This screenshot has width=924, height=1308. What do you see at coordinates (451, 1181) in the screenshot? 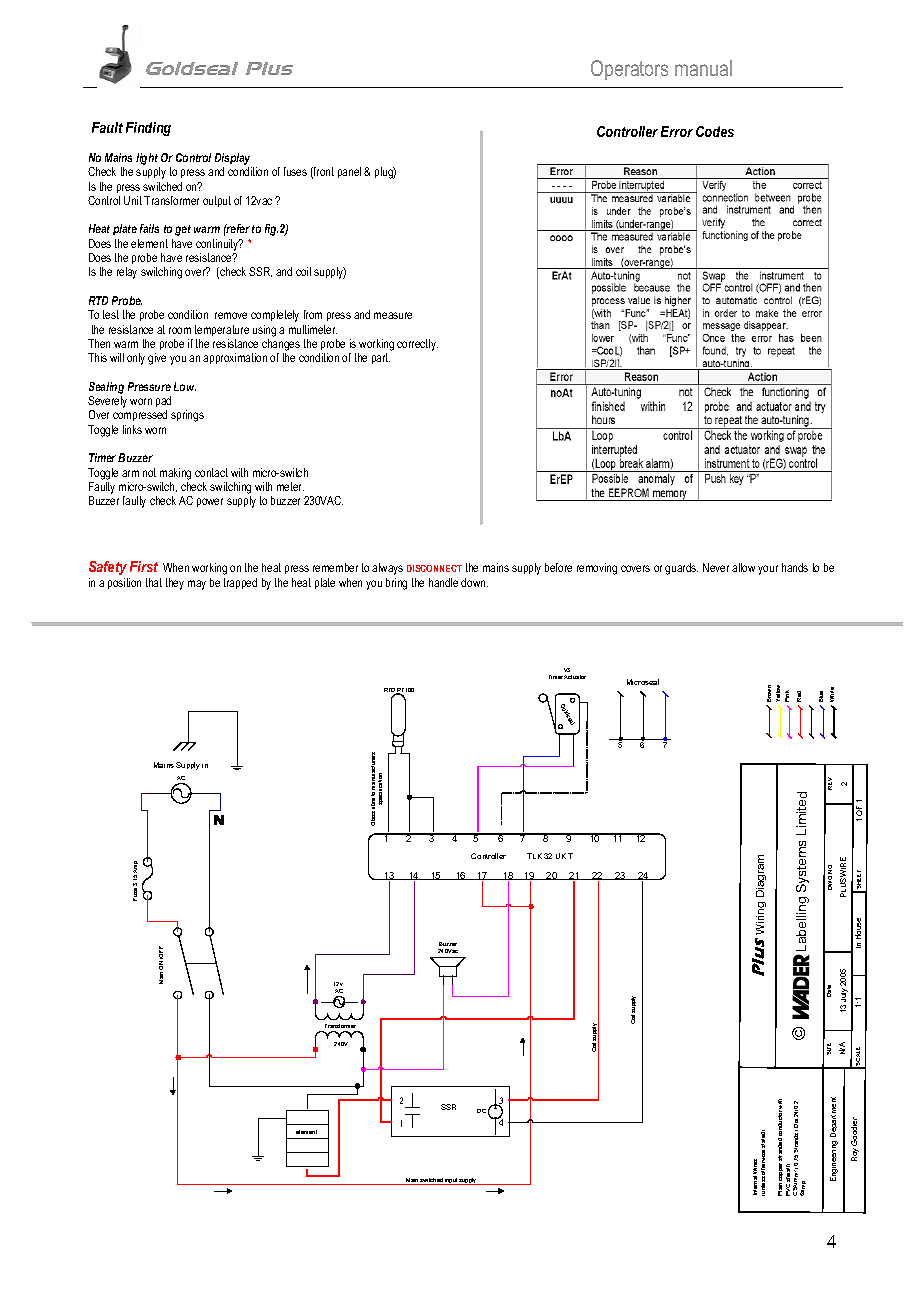
I see `input` at bounding box center [451, 1181].
